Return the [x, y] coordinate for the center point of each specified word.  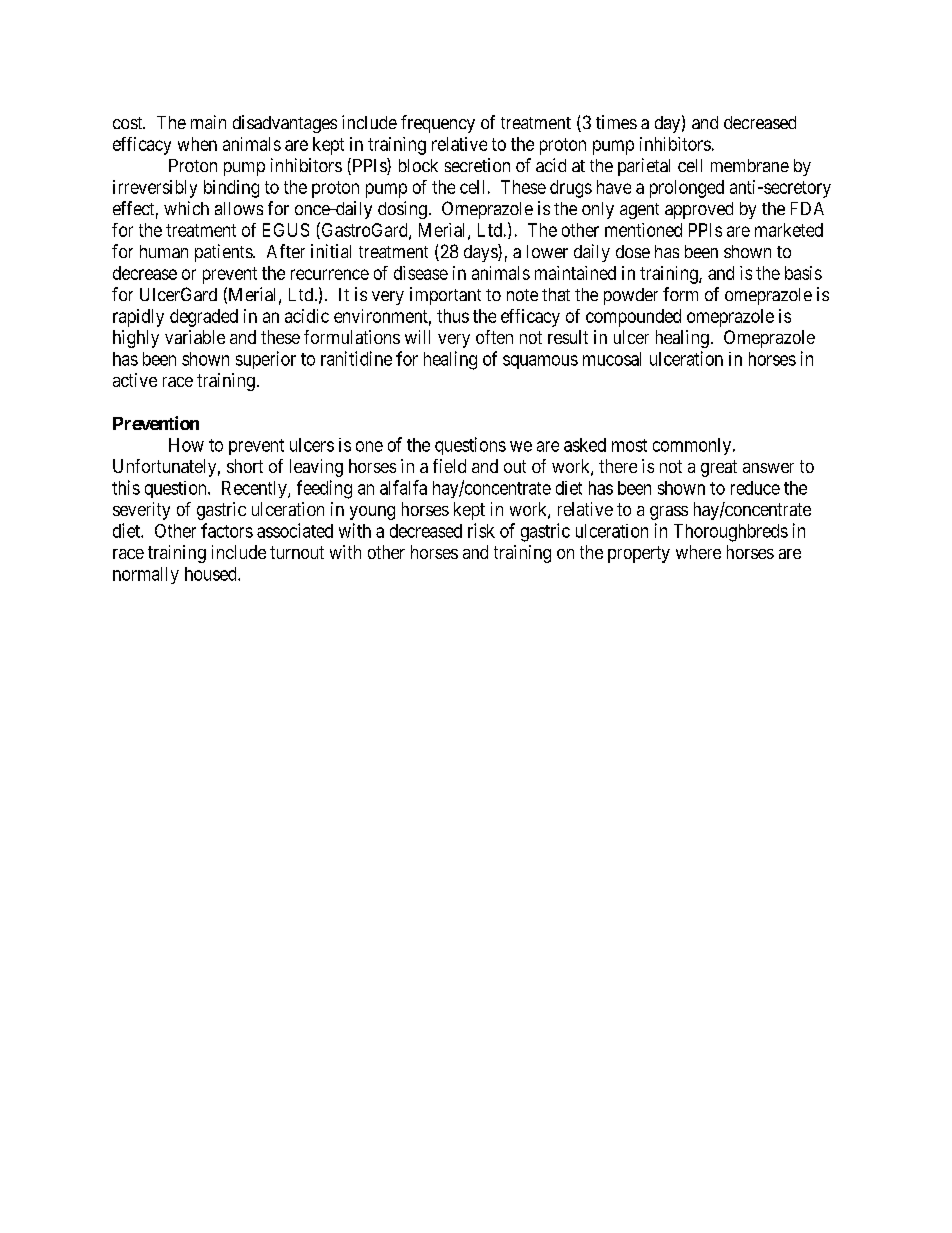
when [197, 144]
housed [212, 574]
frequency [438, 124]
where [698, 552]
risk [481, 530]
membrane [750, 165]
